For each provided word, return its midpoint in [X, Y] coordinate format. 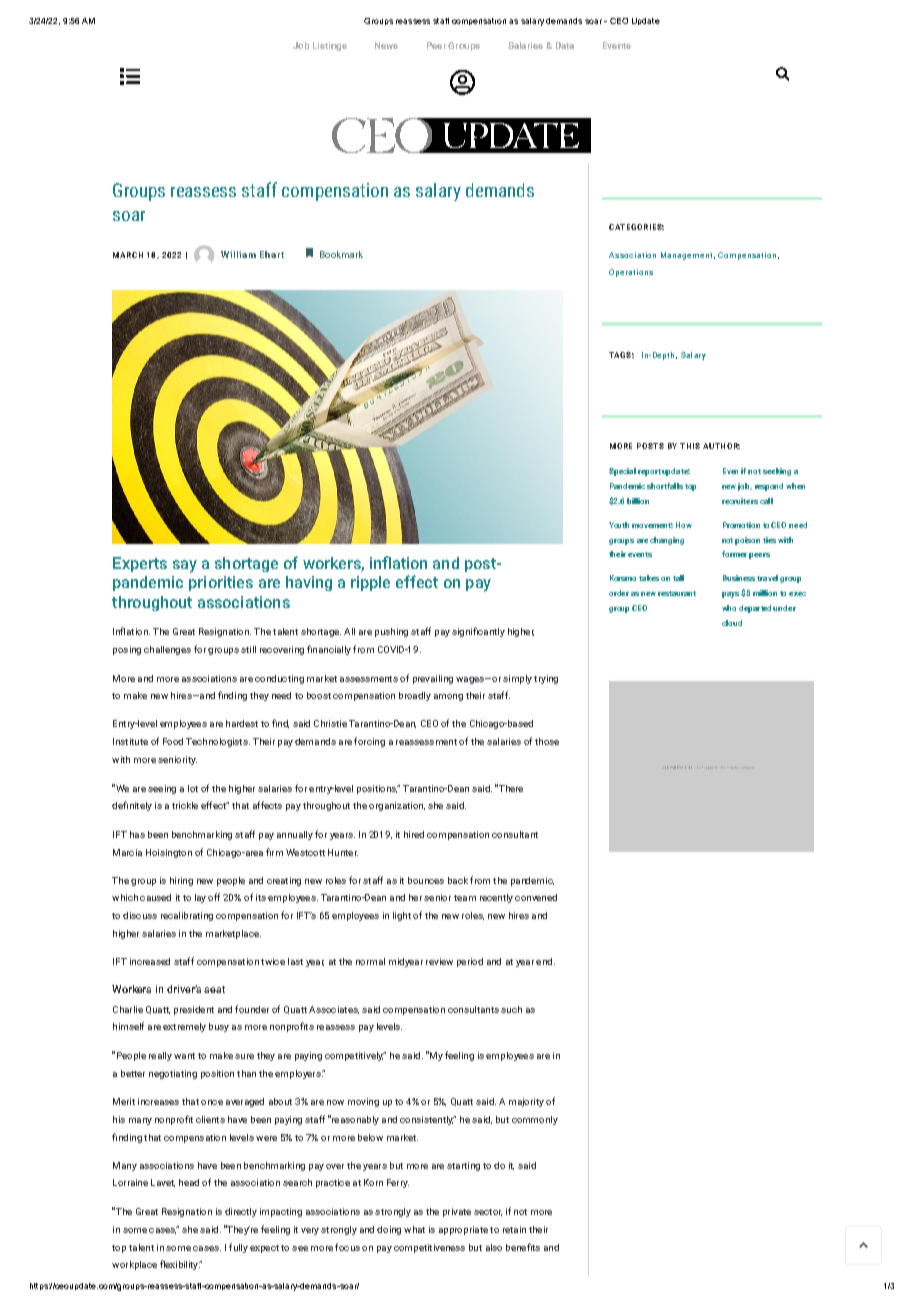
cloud [732, 623]
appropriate [463, 1230]
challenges [167, 650]
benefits [523, 1247]
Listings [330, 46]
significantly [478, 632]
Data [565, 45]
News [386, 45]
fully [238, 1248]
